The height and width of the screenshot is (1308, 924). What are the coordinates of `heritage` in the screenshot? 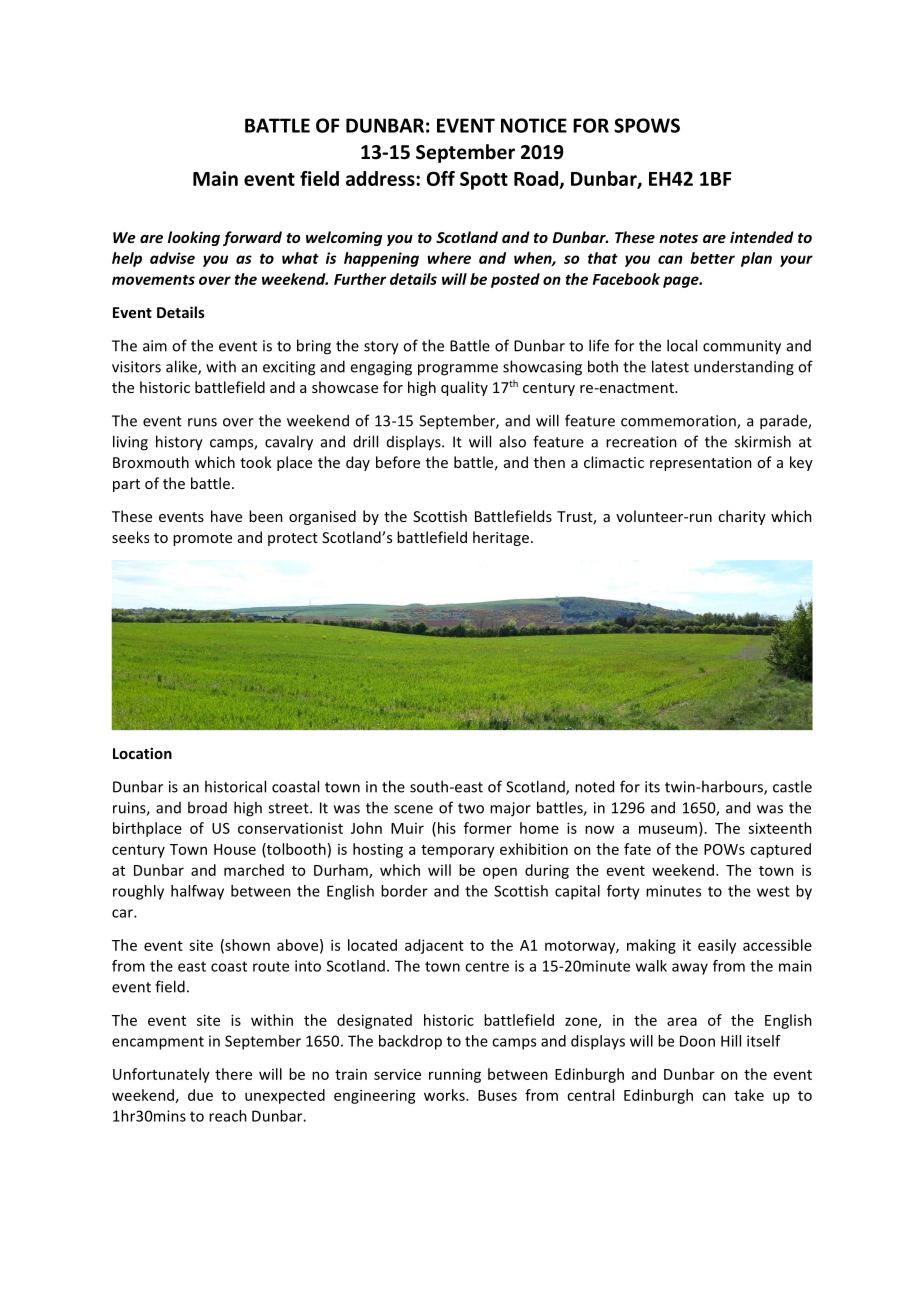 It's located at (501, 538).
